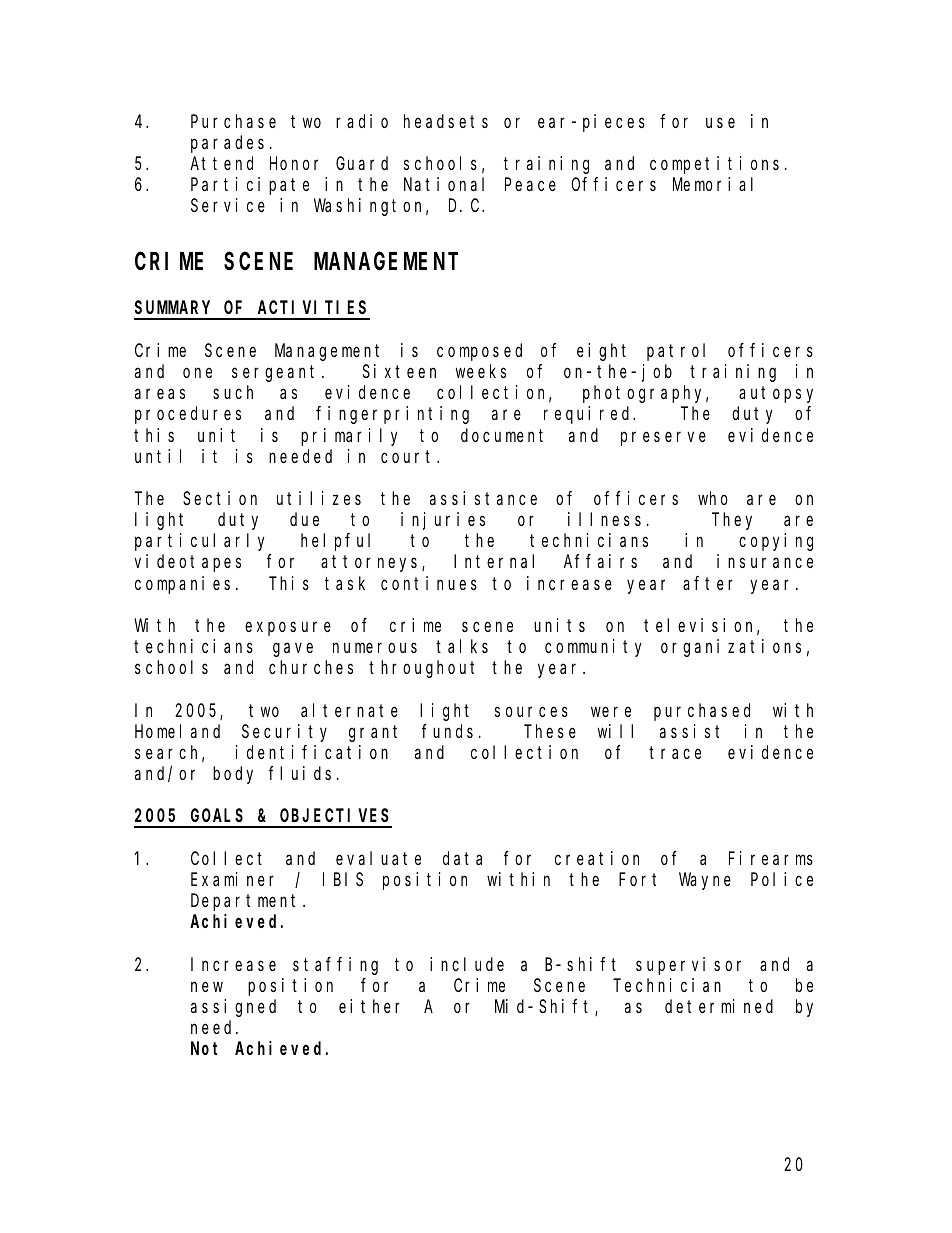 The width and height of the image is (952, 1233). What do you see at coordinates (720, 122) in the image?
I see `use` at bounding box center [720, 122].
